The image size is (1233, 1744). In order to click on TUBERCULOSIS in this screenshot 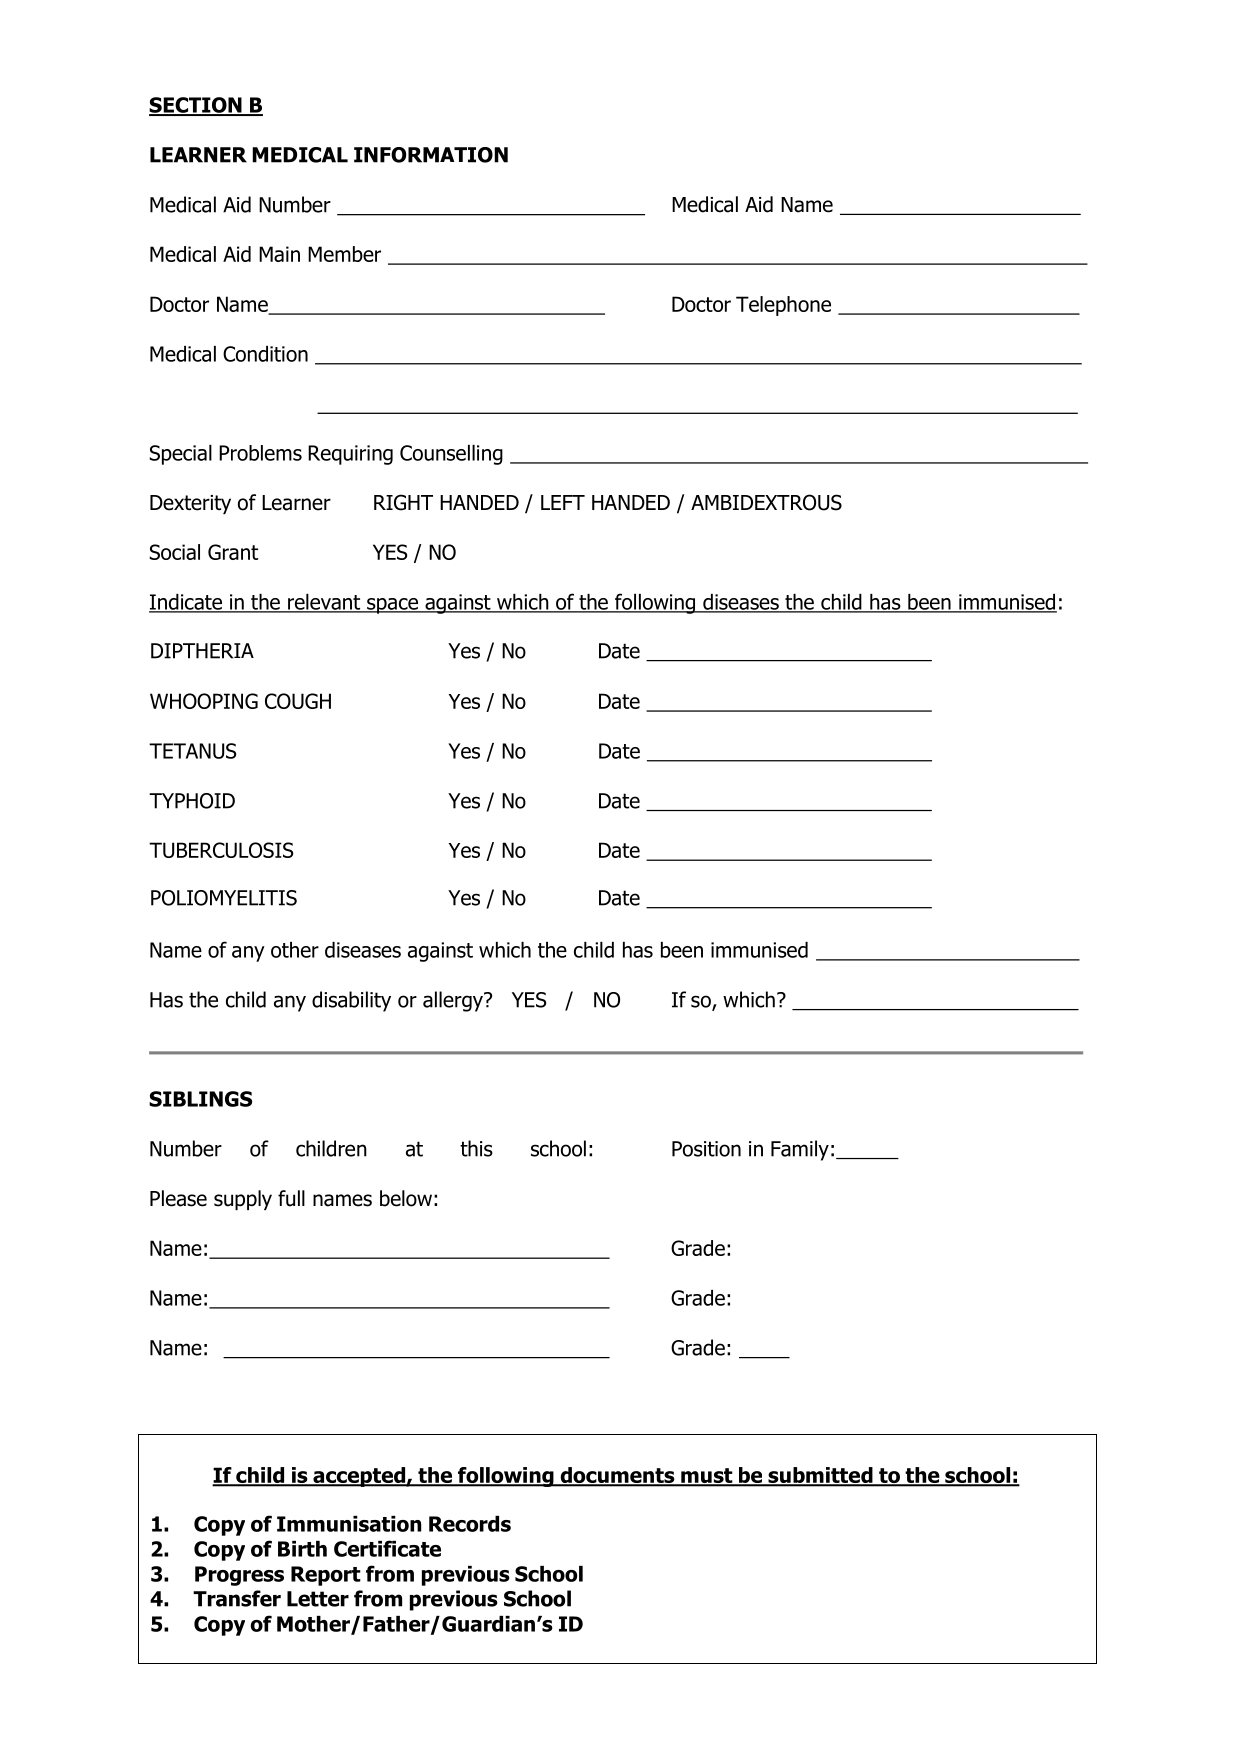, I will do `click(221, 850)`.
